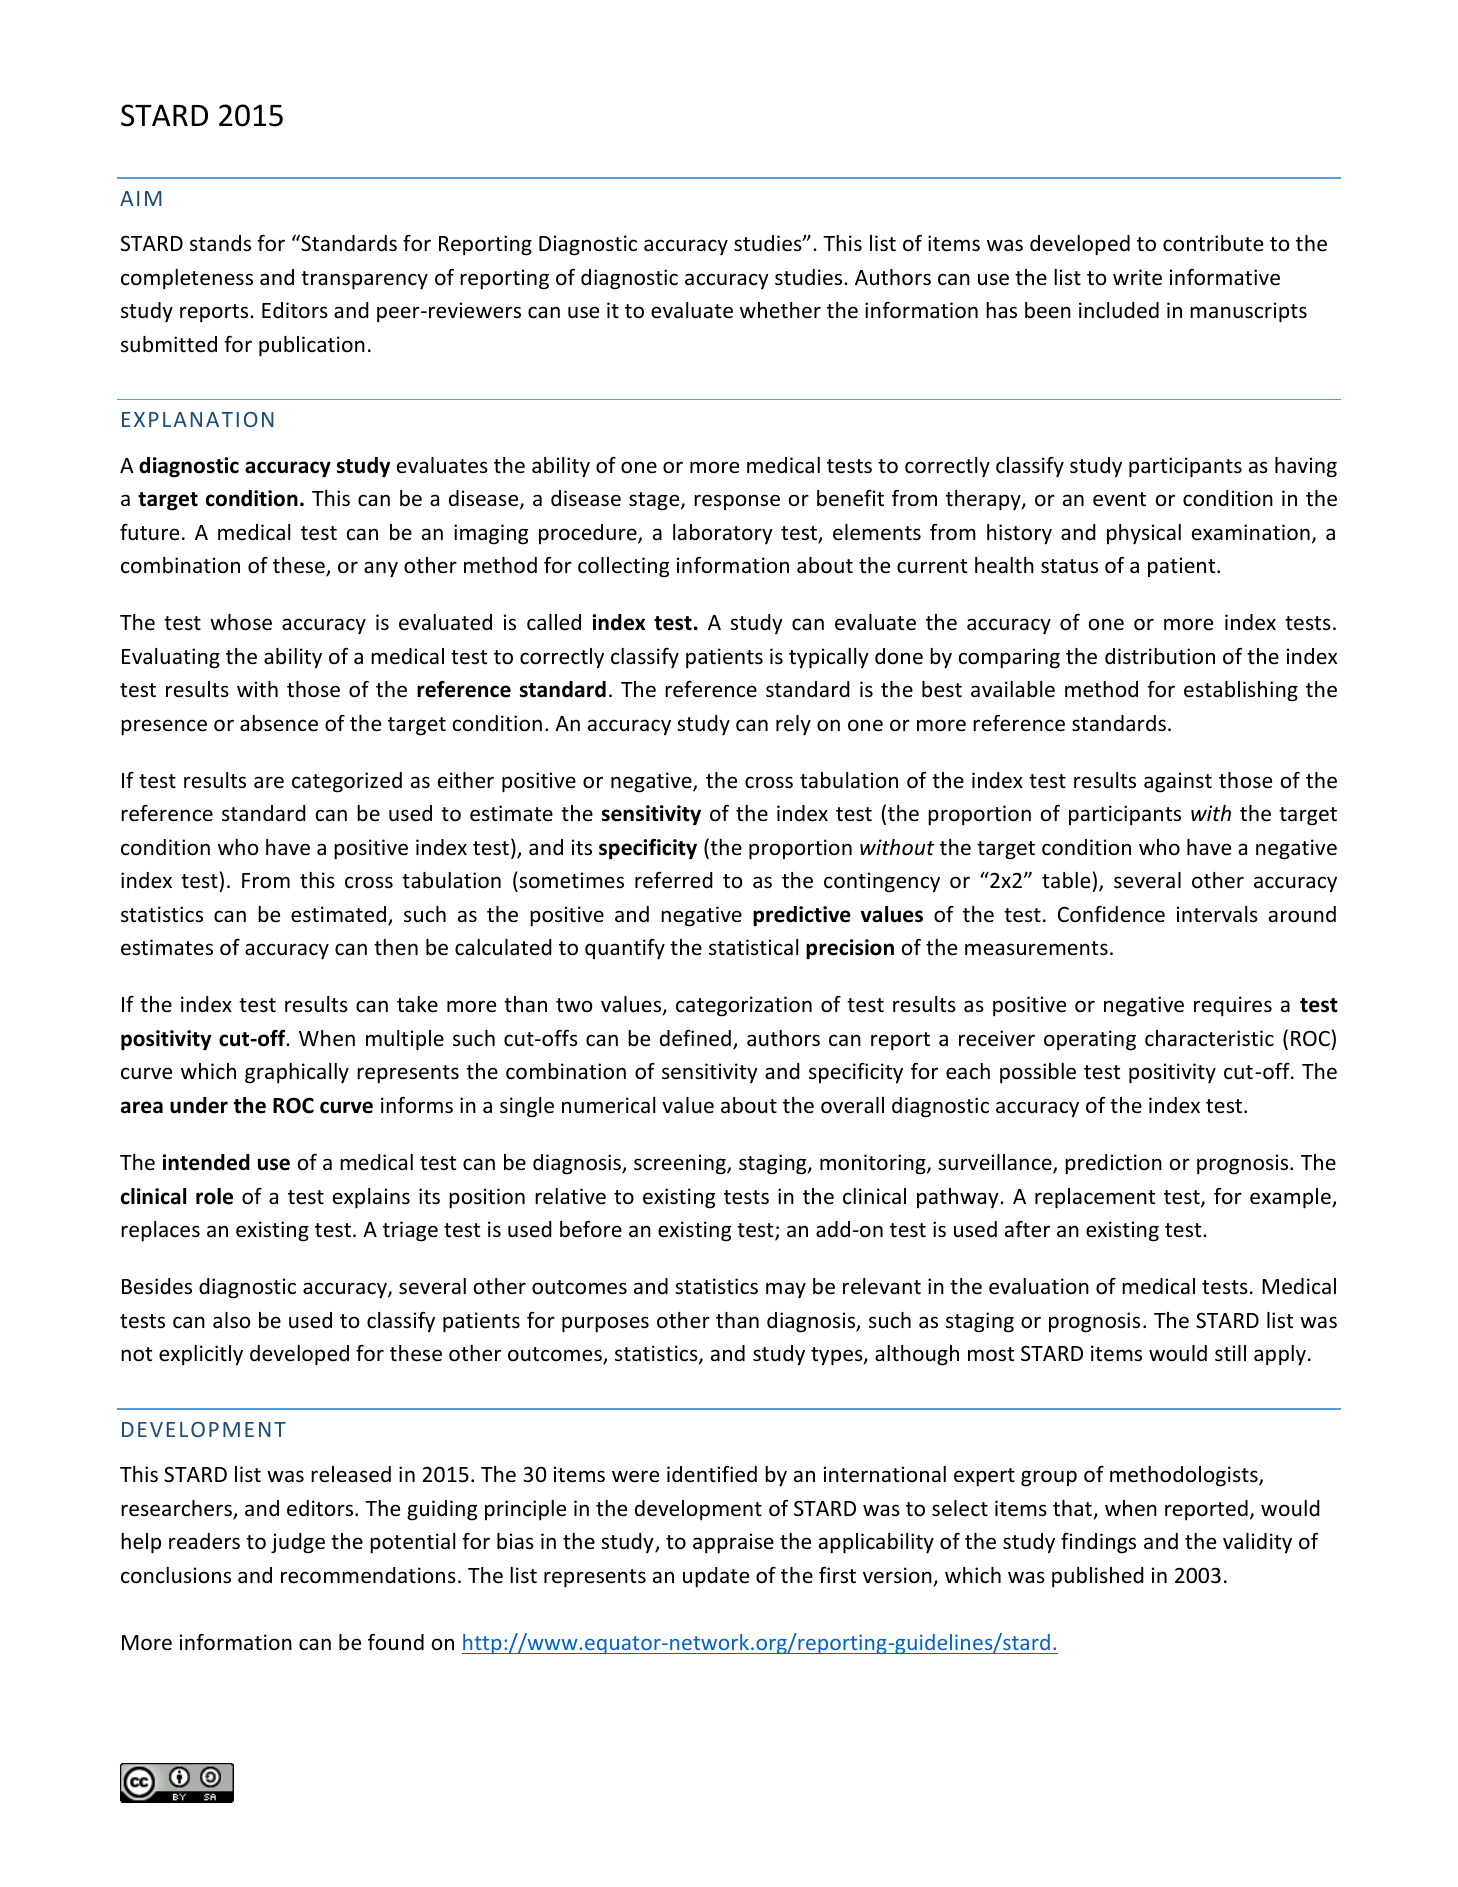 The height and width of the image is (1887, 1458). What do you see at coordinates (737, 502) in the image?
I see `response` at bounding box center [737, 502].
